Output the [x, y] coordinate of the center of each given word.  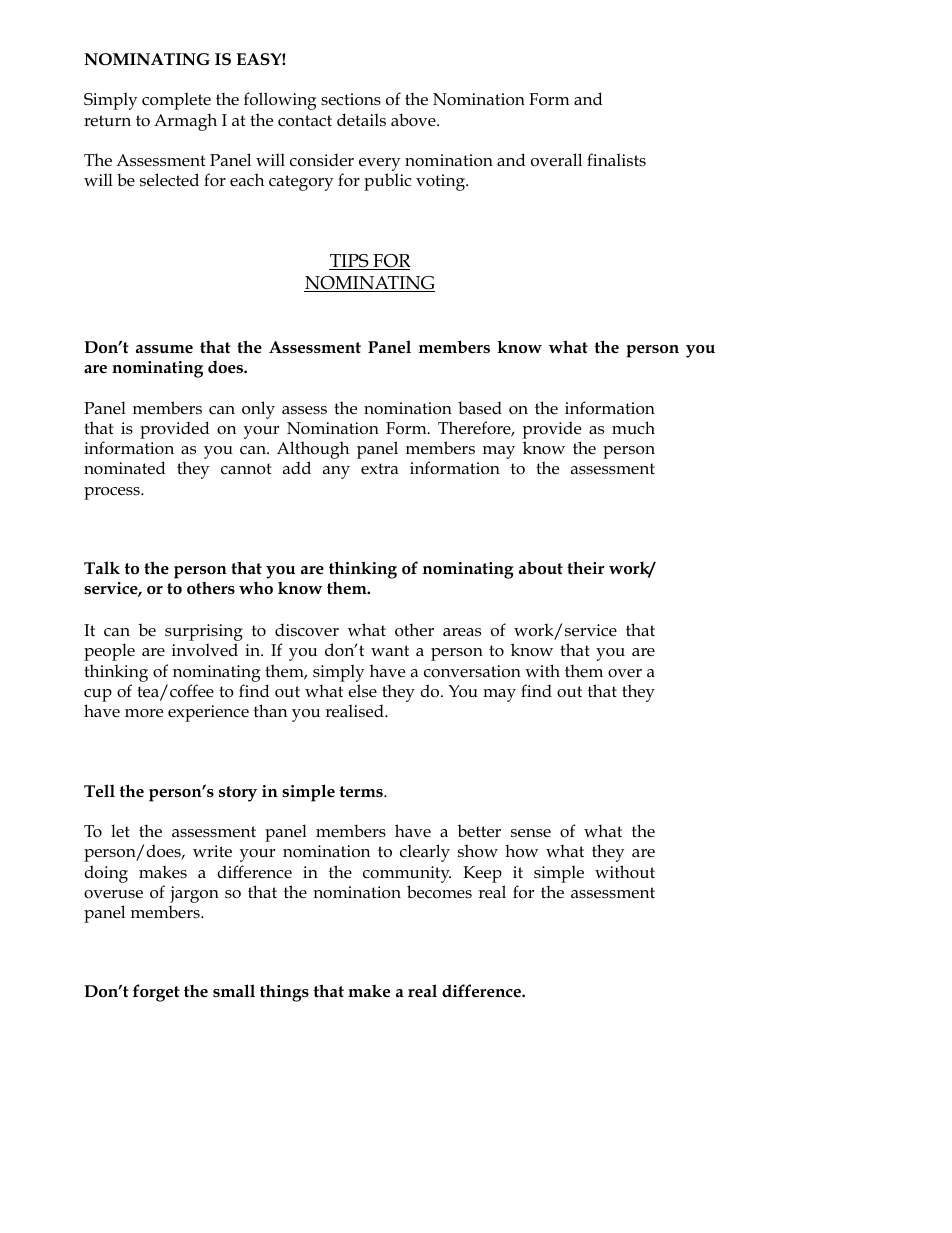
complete [176, 101]
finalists [616, 159]
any [336, 472]
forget [156, 993]
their [585, 567]
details [361, 119]
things [284, 993]
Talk [102, 567]
